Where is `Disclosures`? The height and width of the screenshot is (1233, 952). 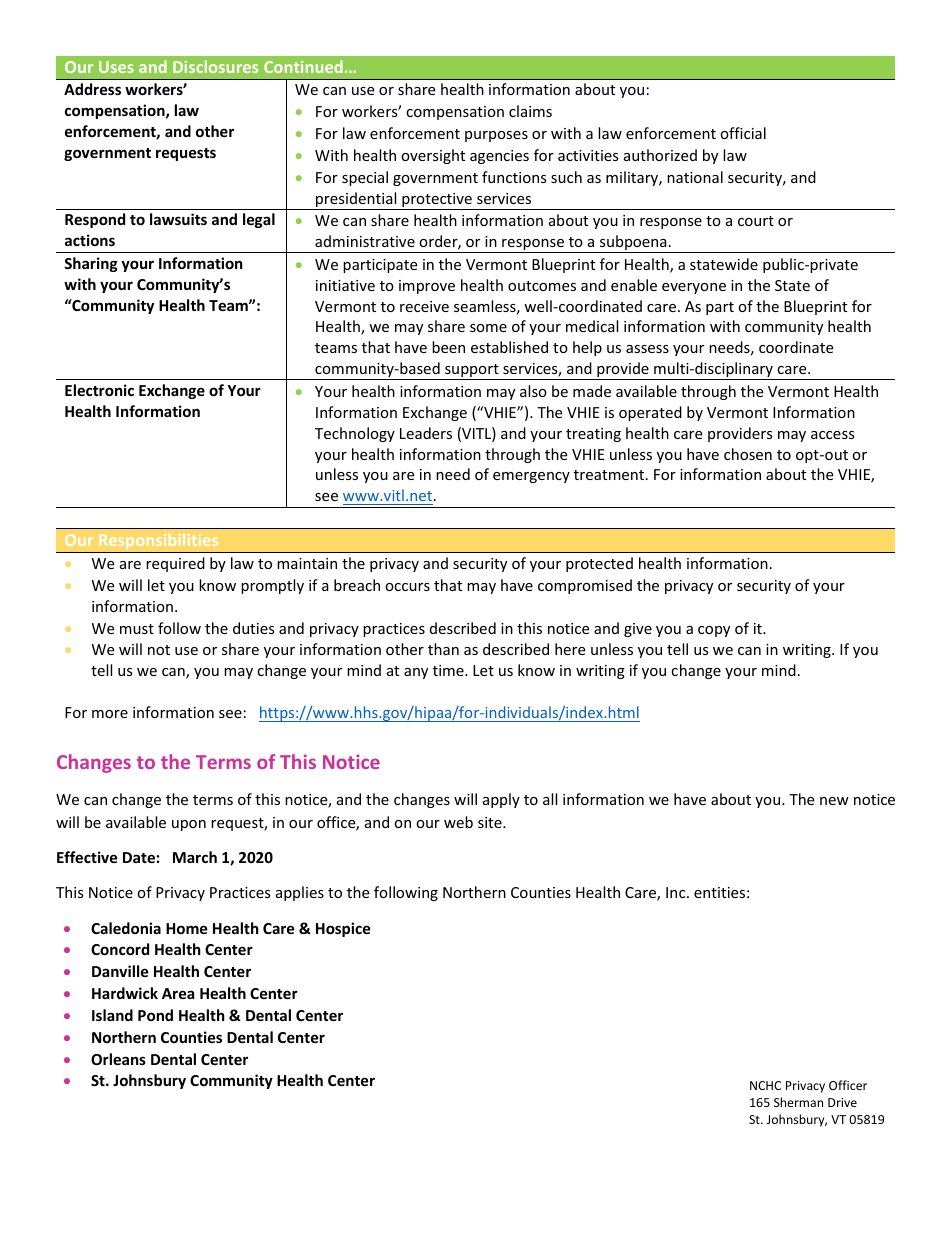 Disclosures is located at coordinates (215, 66).
